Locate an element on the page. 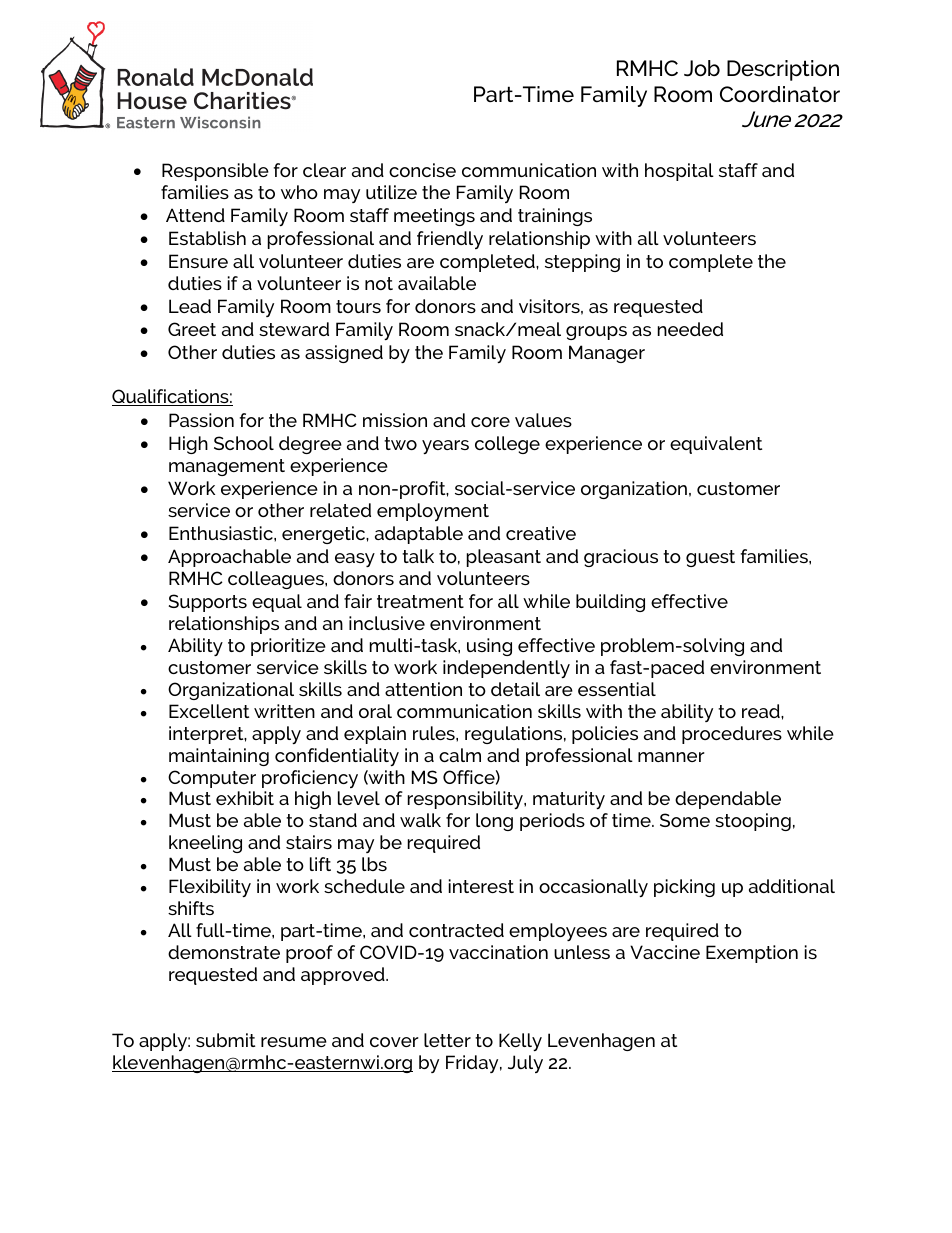  resume is located at coordinates (294, 1042).
